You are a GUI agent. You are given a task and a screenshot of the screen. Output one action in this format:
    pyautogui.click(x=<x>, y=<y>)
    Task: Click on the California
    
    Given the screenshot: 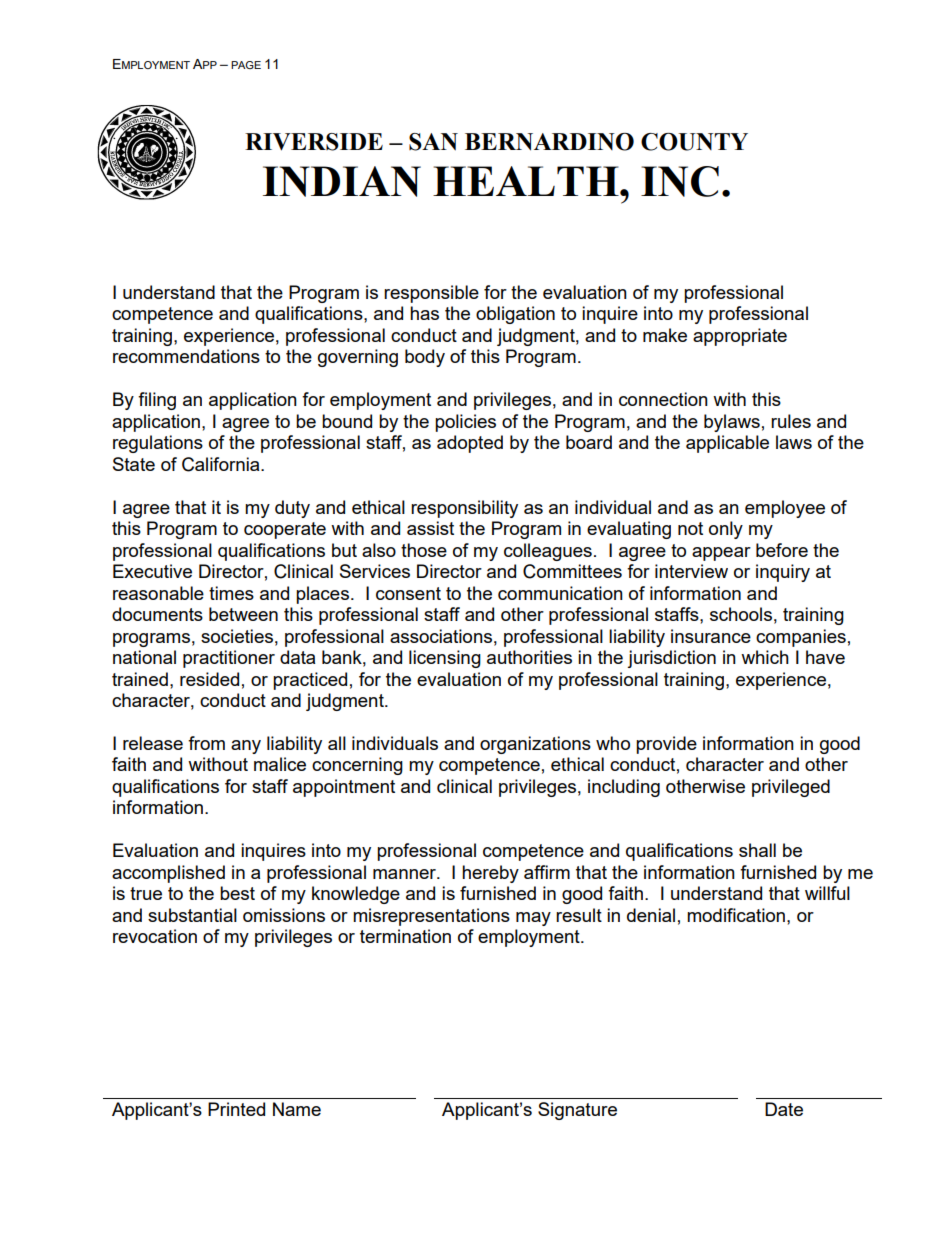 What is the action you would take?
    pyautogui.click(x=222, y=464)
